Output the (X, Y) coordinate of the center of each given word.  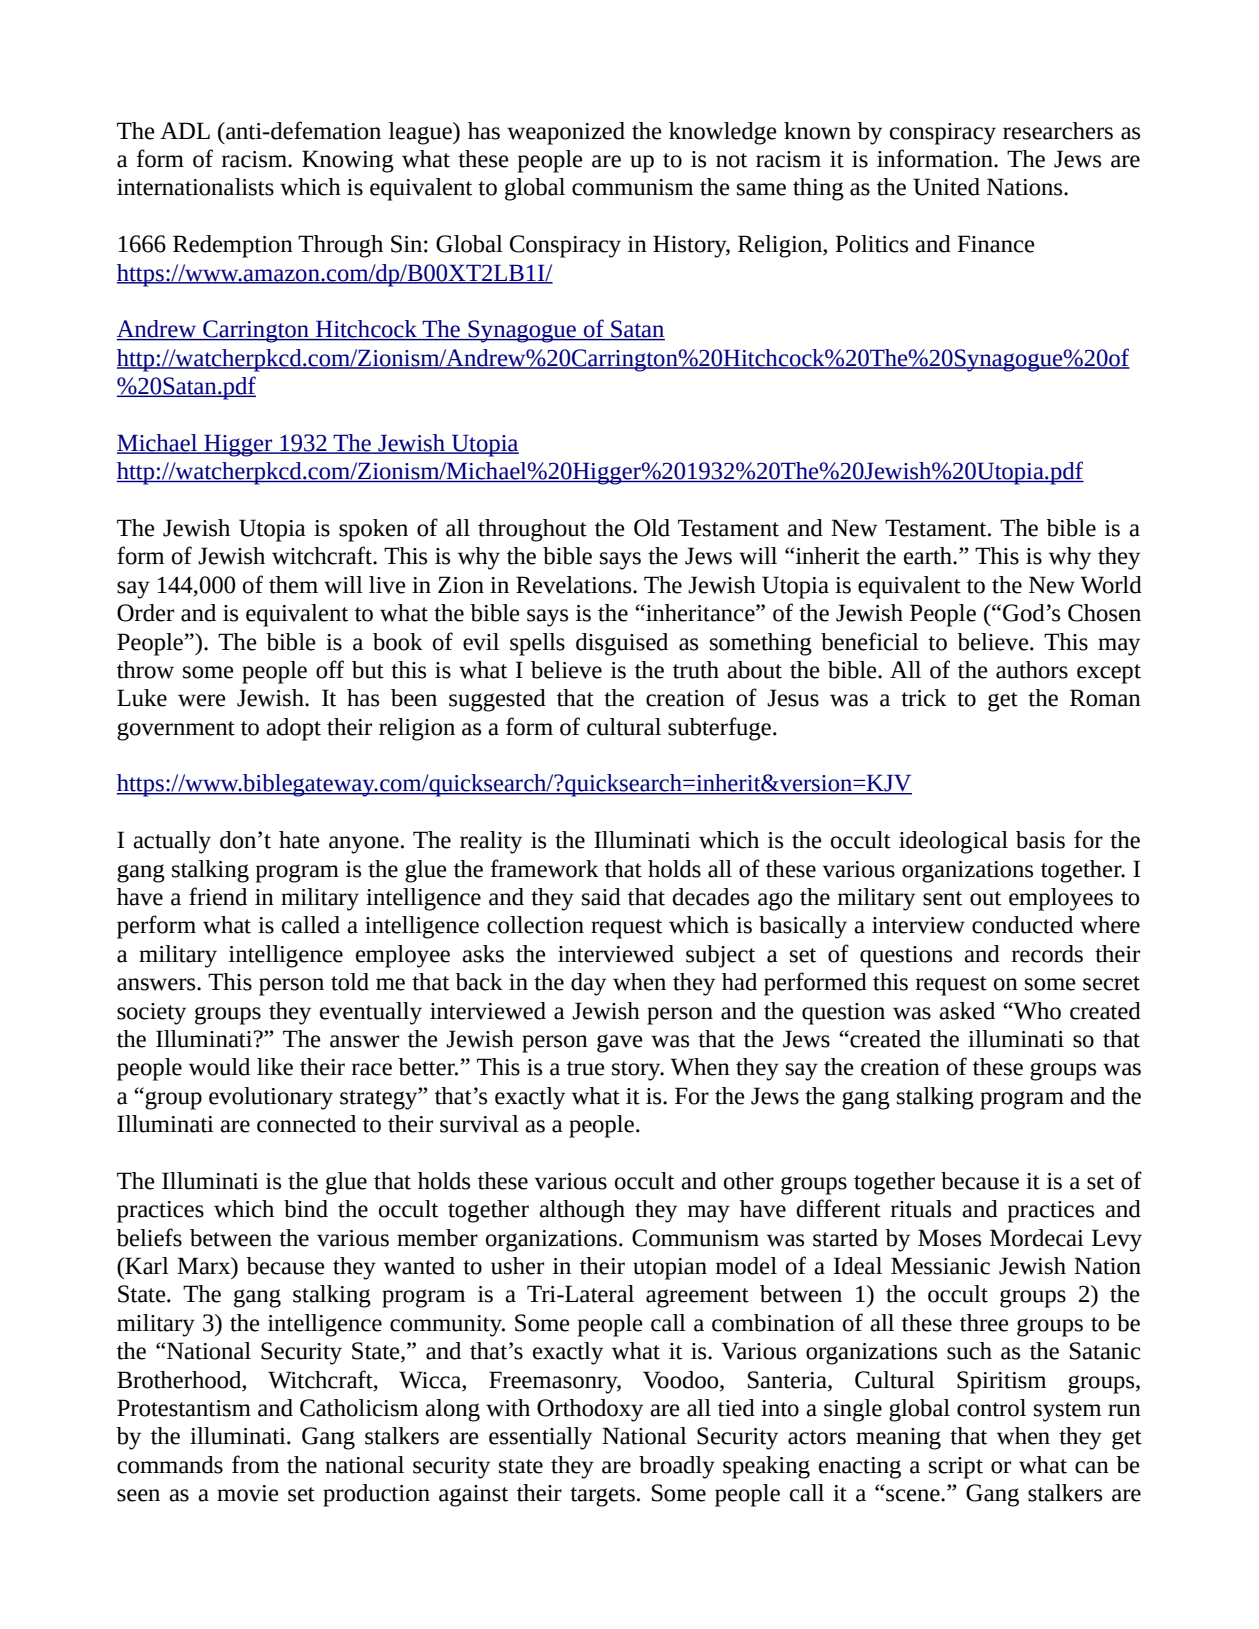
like (275, 1067)
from (255, 1464)
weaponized (566, 133)
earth (929, 556)
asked (967, 1011)
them (293, 585)
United (946, 187)
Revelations (575, 585)
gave (620, 1043)
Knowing (348, 161)
